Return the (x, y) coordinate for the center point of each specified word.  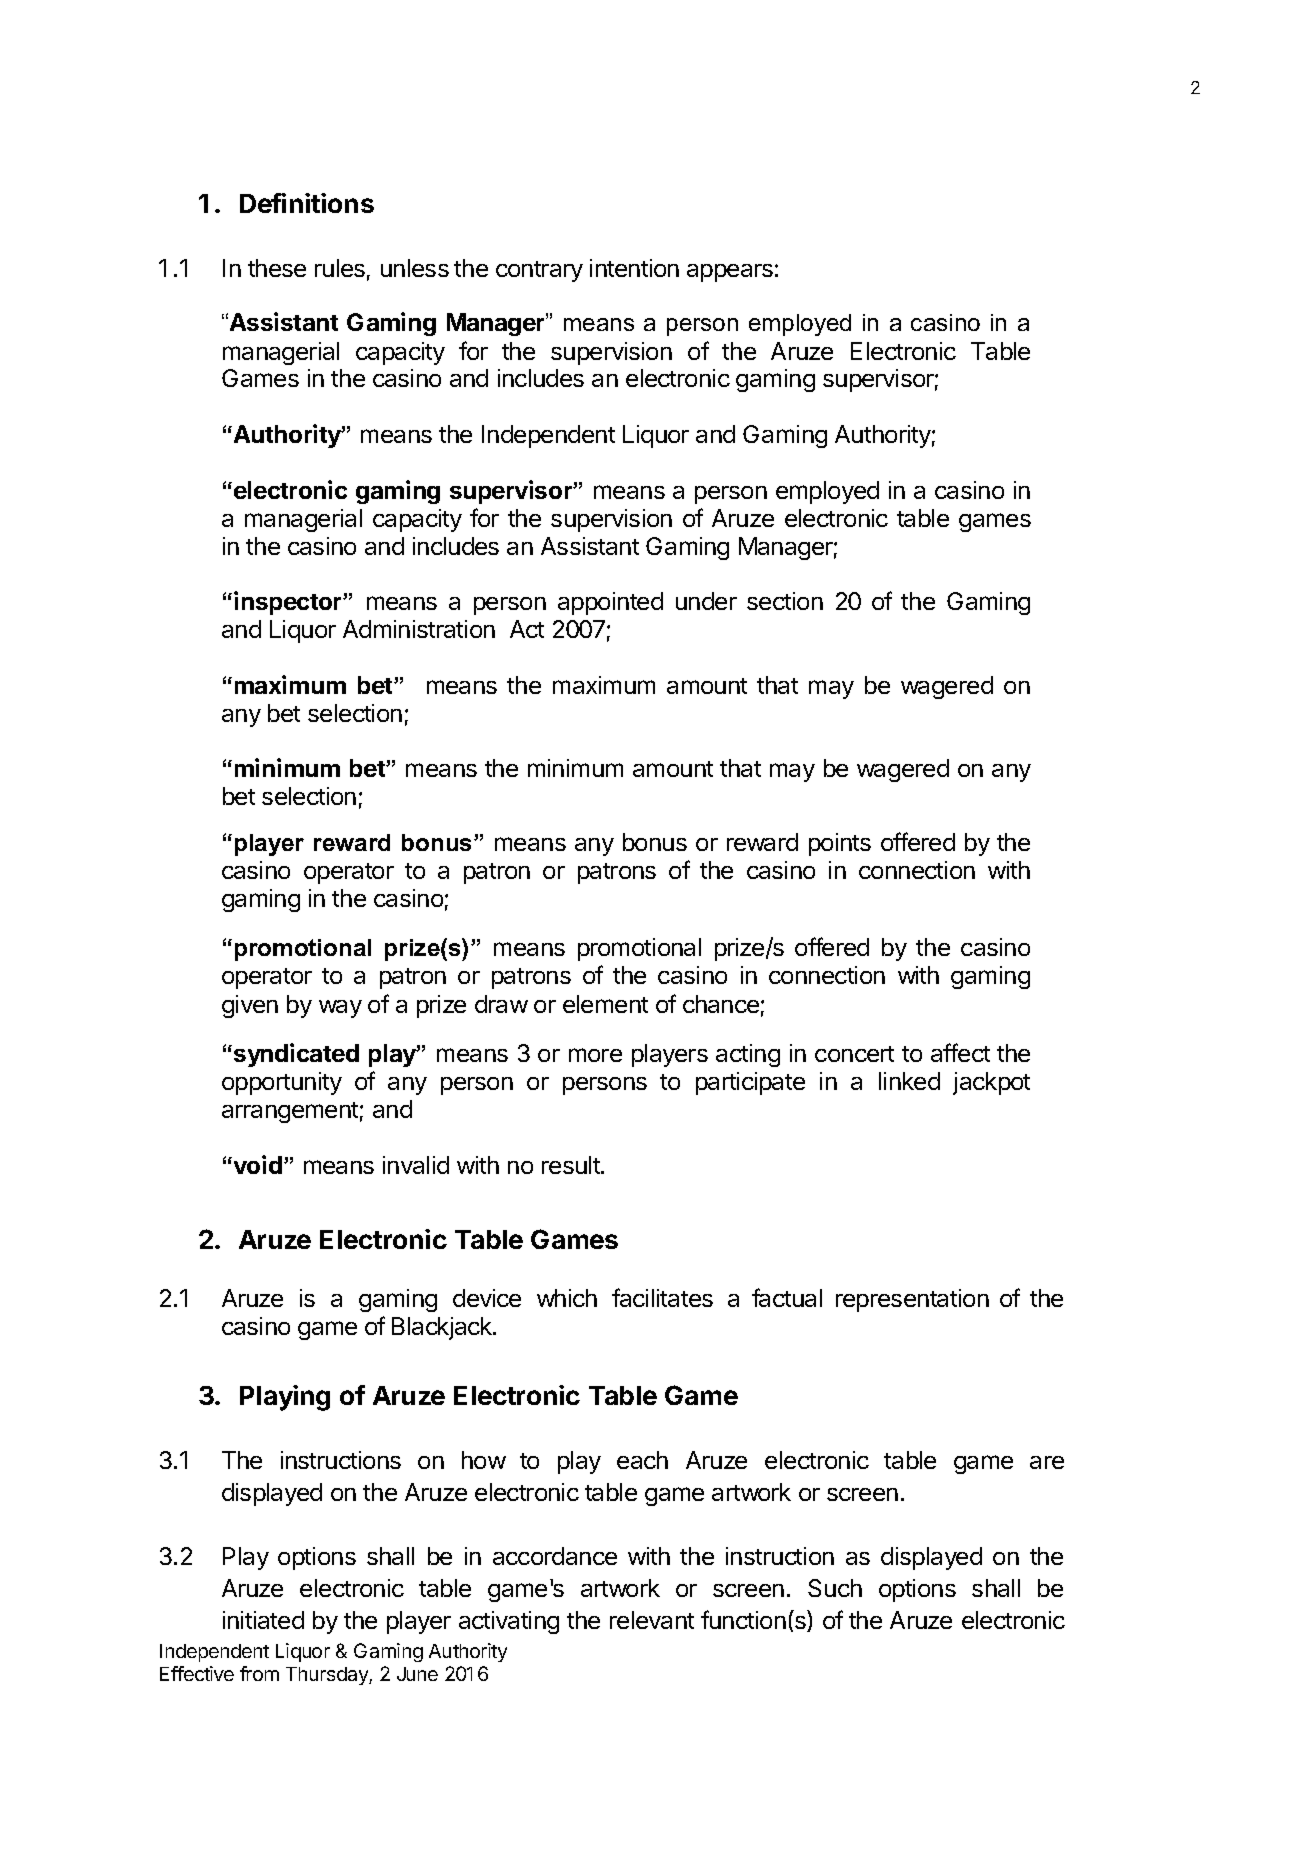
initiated (263, 1620)
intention (634, 268)
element (605, 1004)
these (277, 268)
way (340, 1009)
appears (730, 273)
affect (960, 1052)
